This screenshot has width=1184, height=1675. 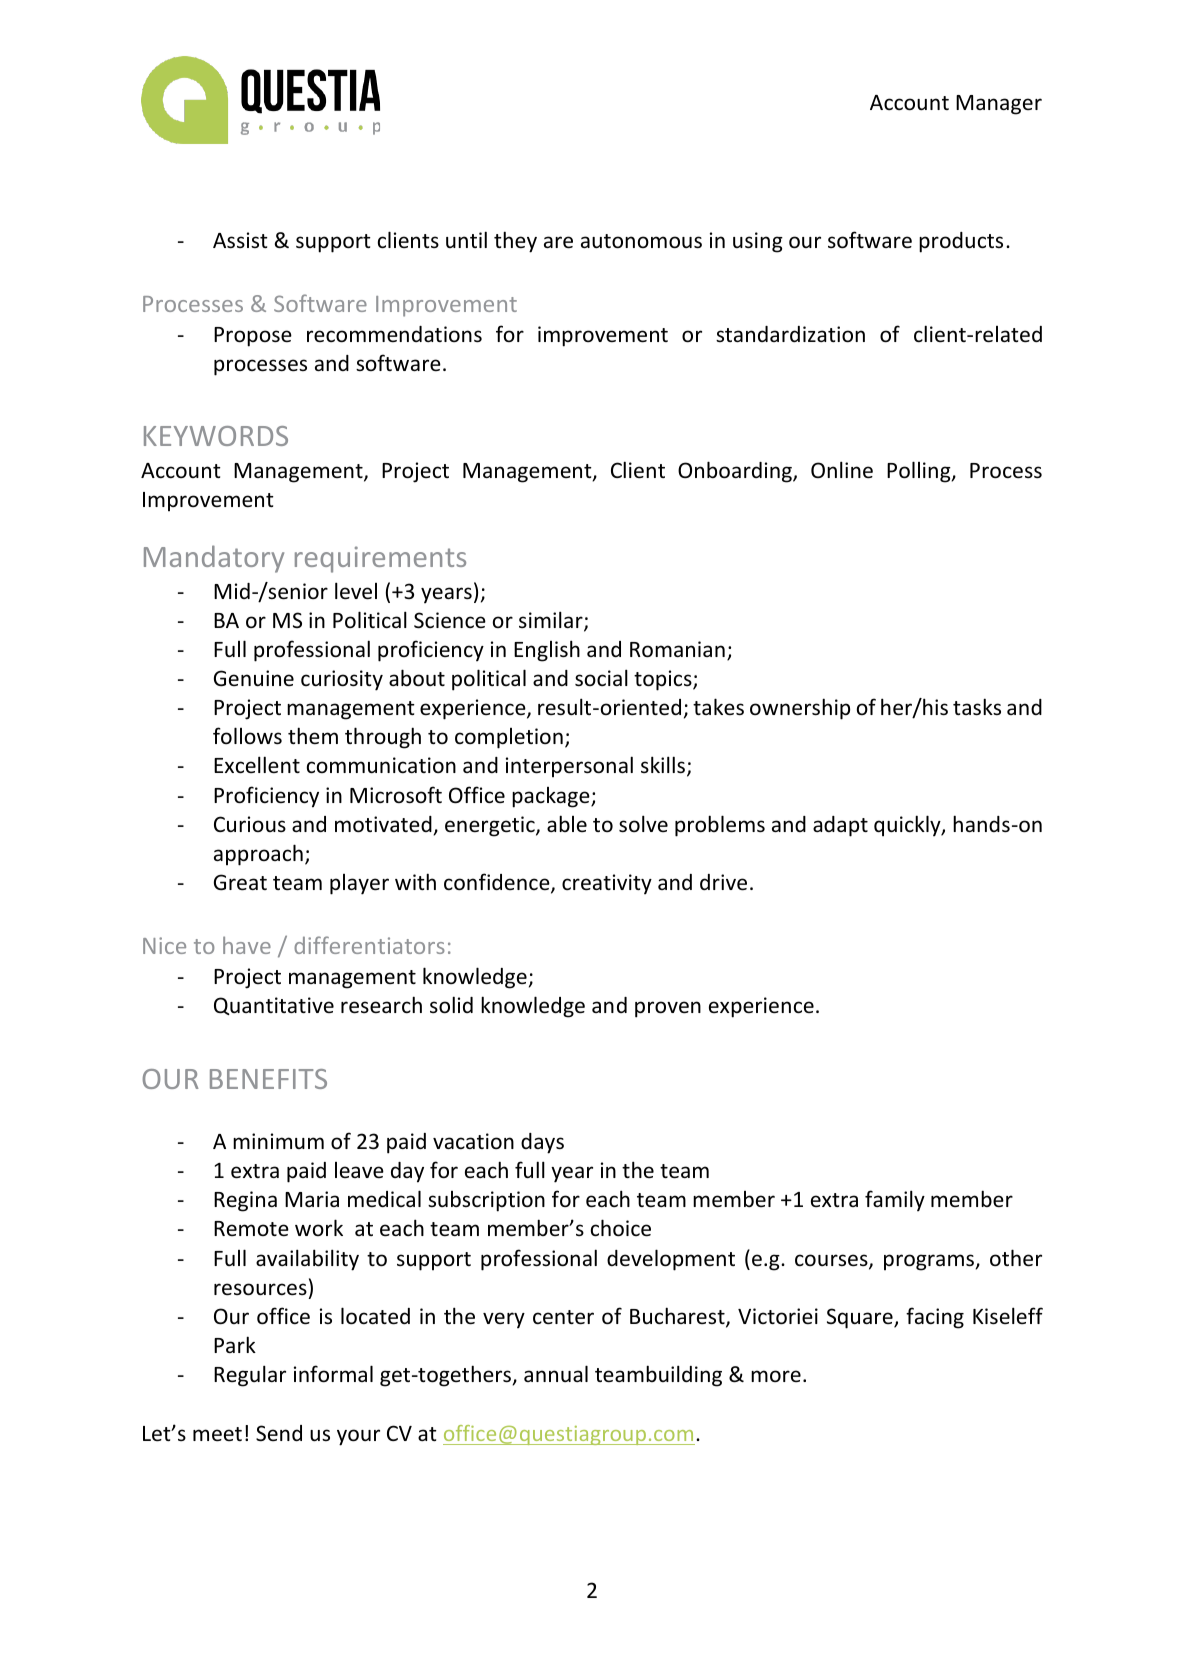 What do you see at coordinates (569, 767) in the screenshot?
I see `interpersonal` at bounding box center [569, 767].
